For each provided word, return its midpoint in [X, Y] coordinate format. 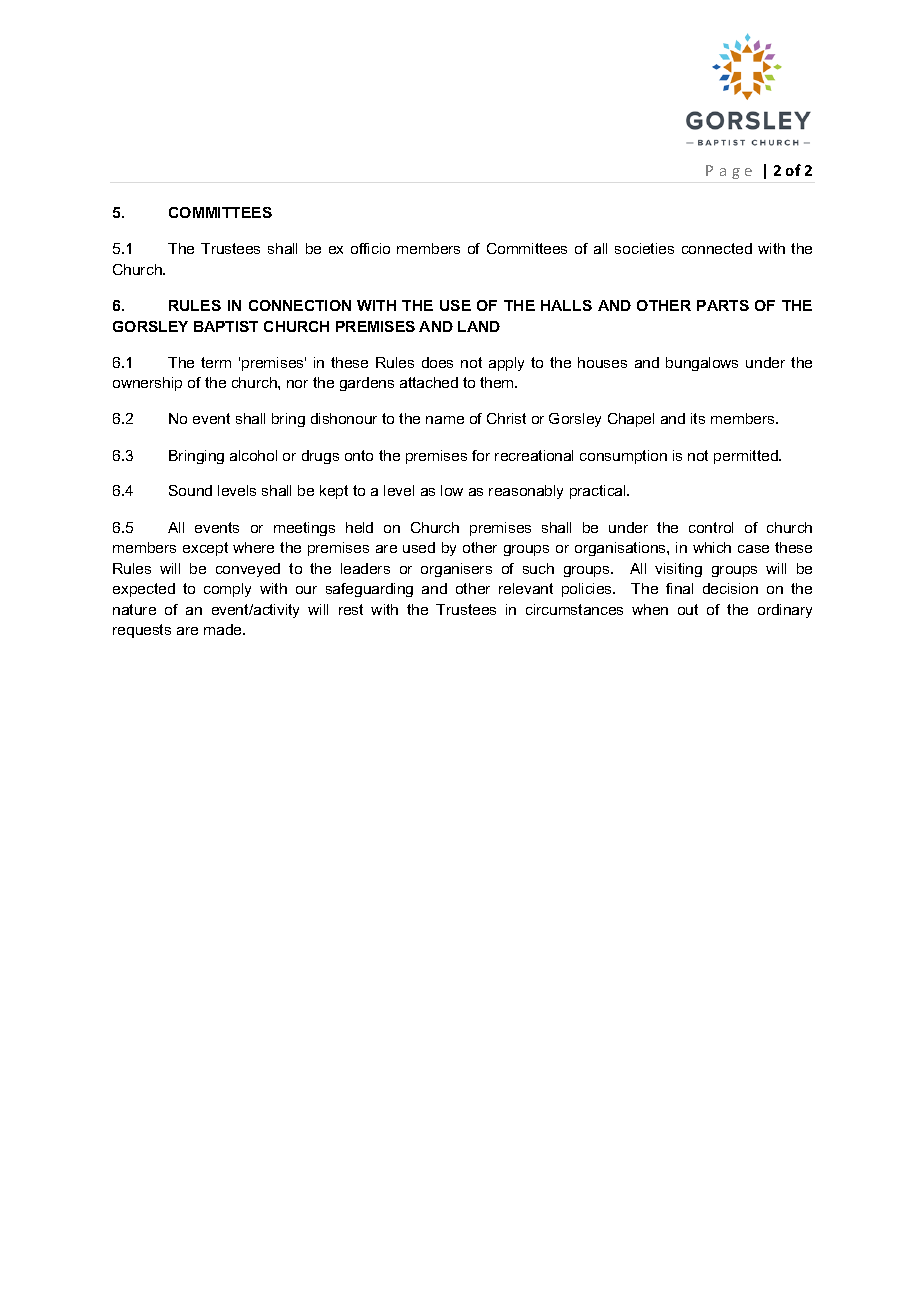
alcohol [253, 455]
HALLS [566, 305]
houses [602, 362]
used [419, 547]
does [437, 362]
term [216, 362]
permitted [747, 457]
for [481, 455]
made [224, 629]
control [711, 527]
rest [351, 609]
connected [717, 248]
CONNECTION [300, 305]
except [205, 549]
